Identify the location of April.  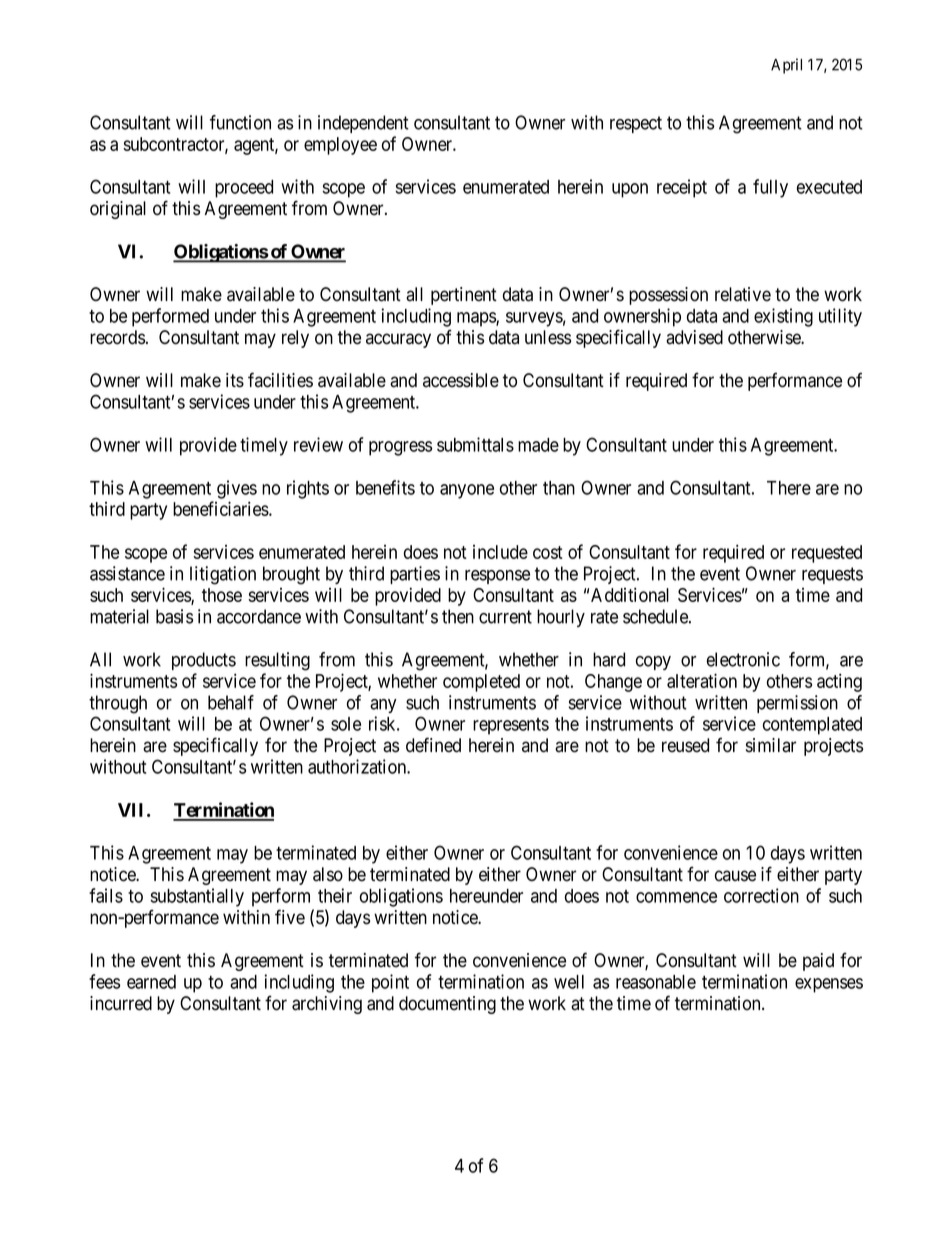
(786, 66).
